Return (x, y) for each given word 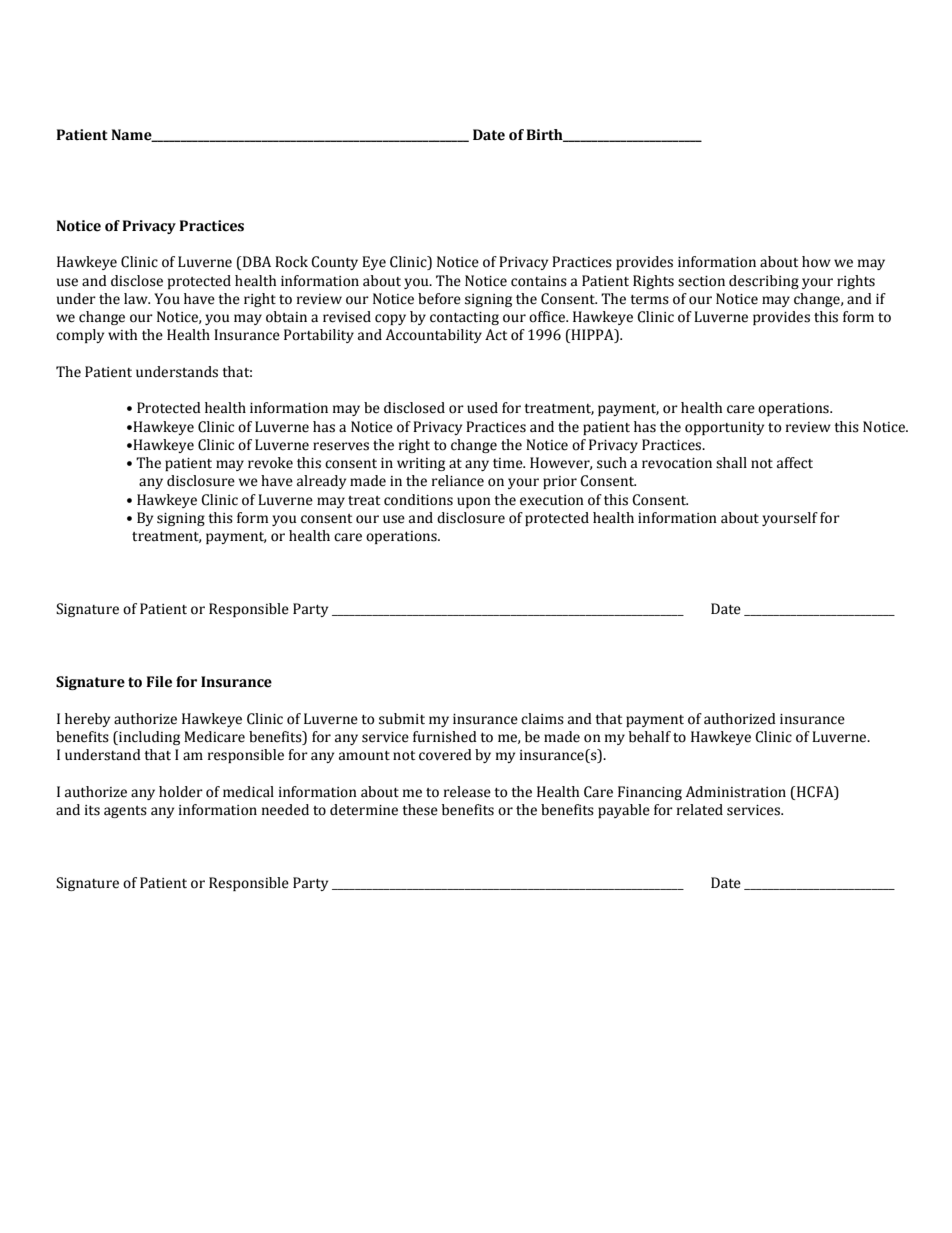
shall (731, 463)
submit (402, 719)
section (701, 281)
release (467, 792)
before (439, 299)
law (137, 299)
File (159, 682)
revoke (270, 463)
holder (181, 792)
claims (542, 719)
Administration (736, 792)
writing (421, 464)
